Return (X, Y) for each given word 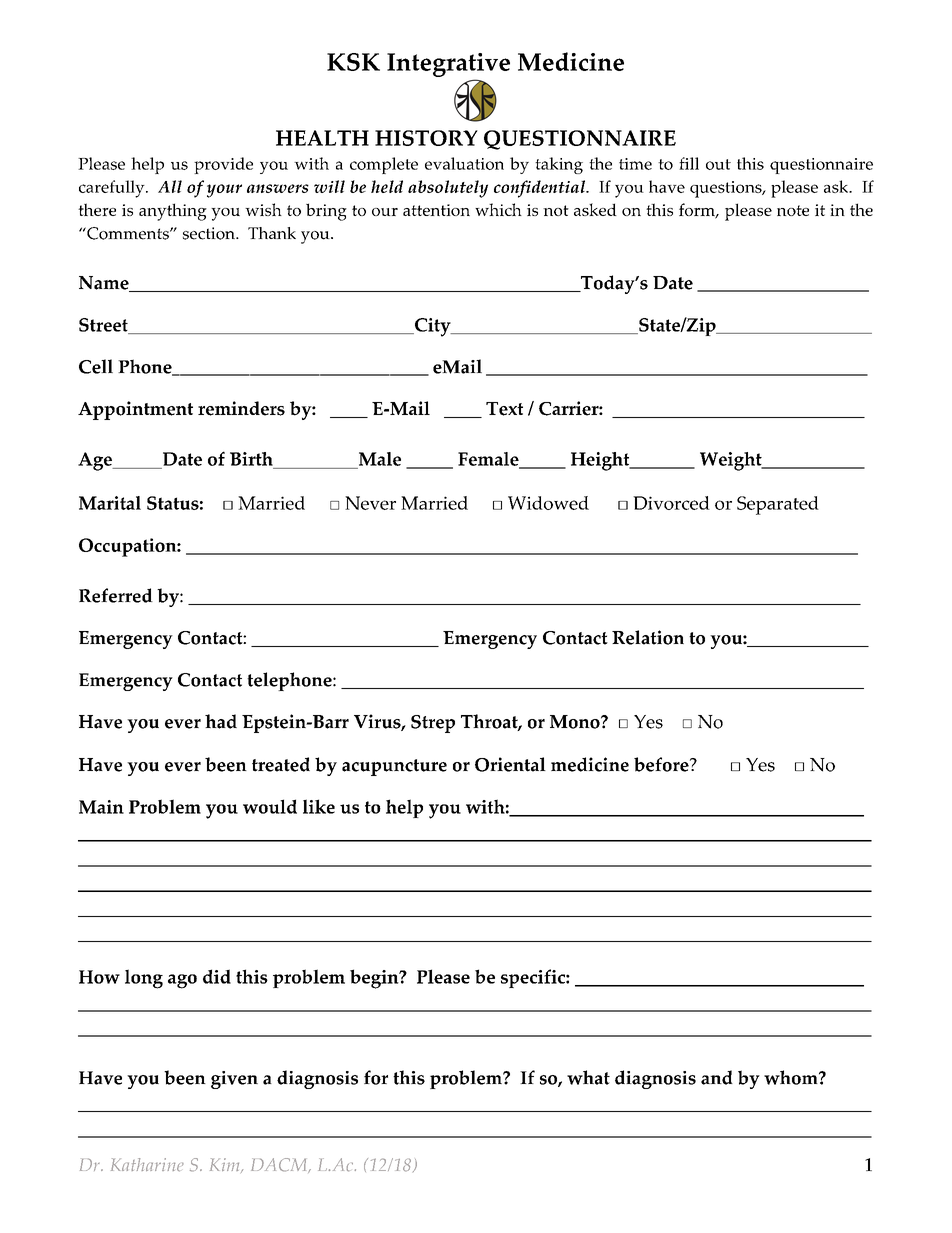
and (717, 1077)
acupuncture (394, 767)
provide (223, 165)
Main (101, 807)
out (718, 164)
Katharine (147, 1165)
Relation (648, 637)
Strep (433, 724)
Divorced (671, 503)
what (588, 1077)
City (433, 327)
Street (104, 326)
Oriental (510, 764)
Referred (116, 595)
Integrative (448, 65)
